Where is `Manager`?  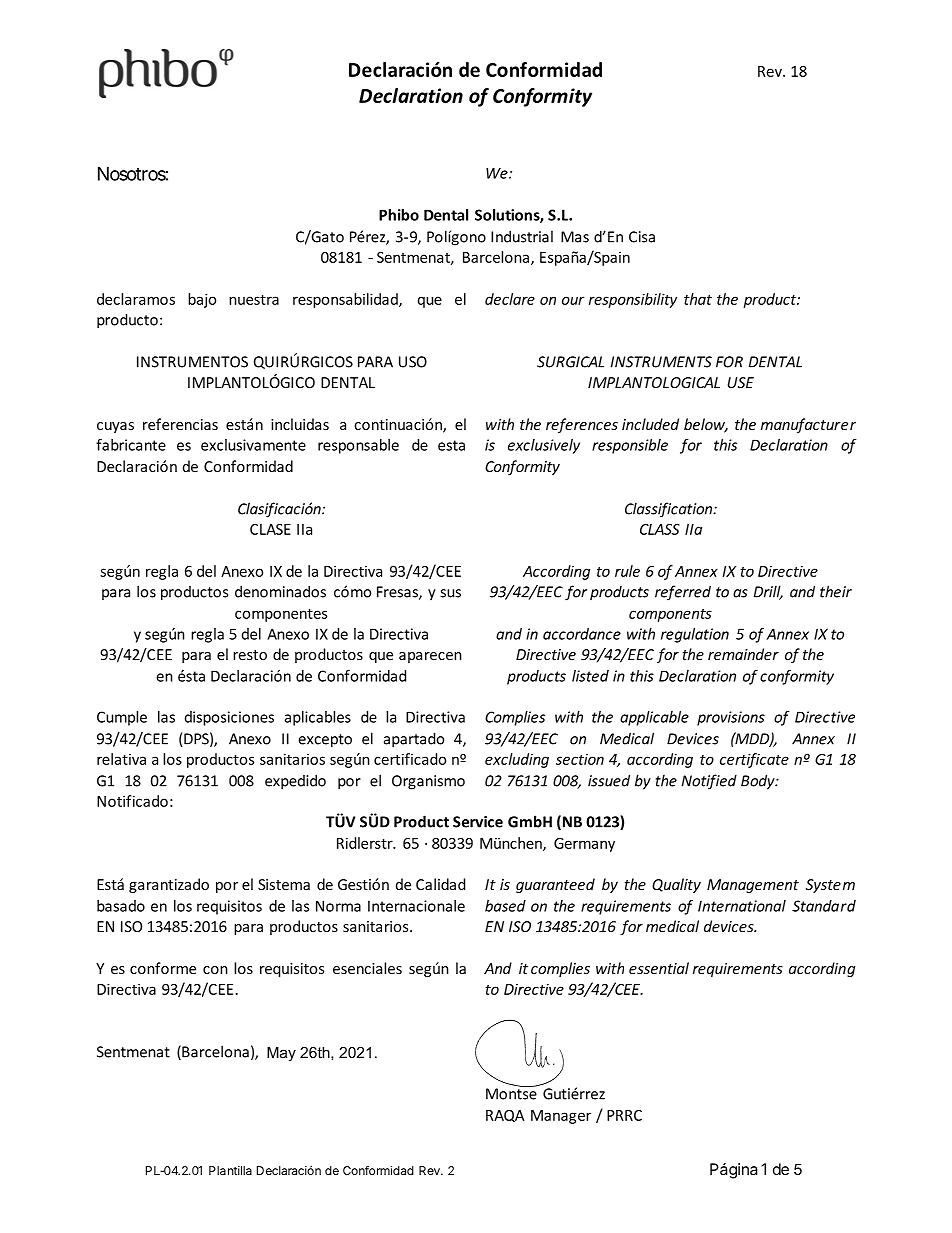 Manager is located at coordinates (561, 1117).
